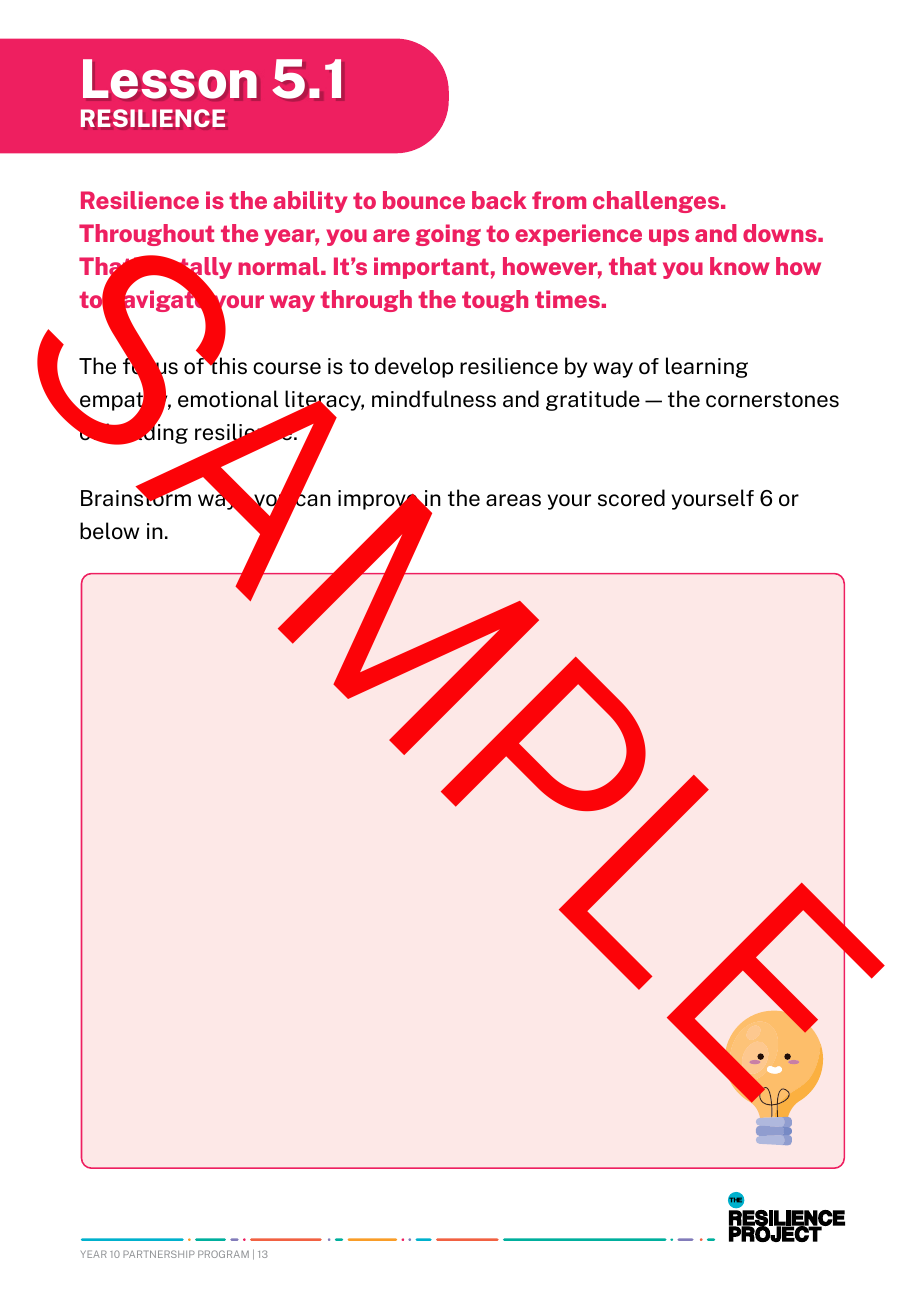  Describe the element at coordinates (707, 367) in the document. I see `learning` at that location.
